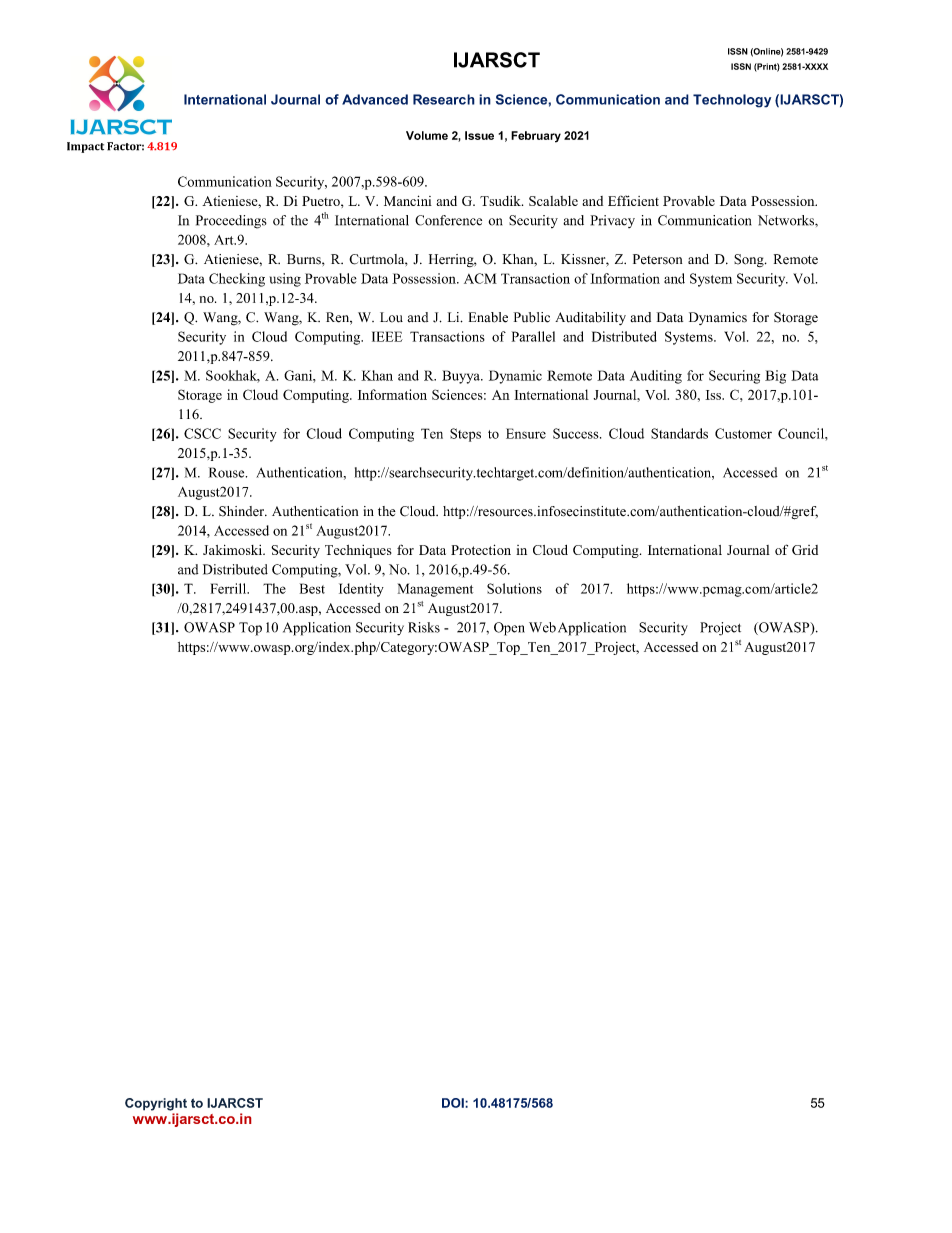 This document has width=952, height=1233. I want to click on Open, so click(509, 629).
